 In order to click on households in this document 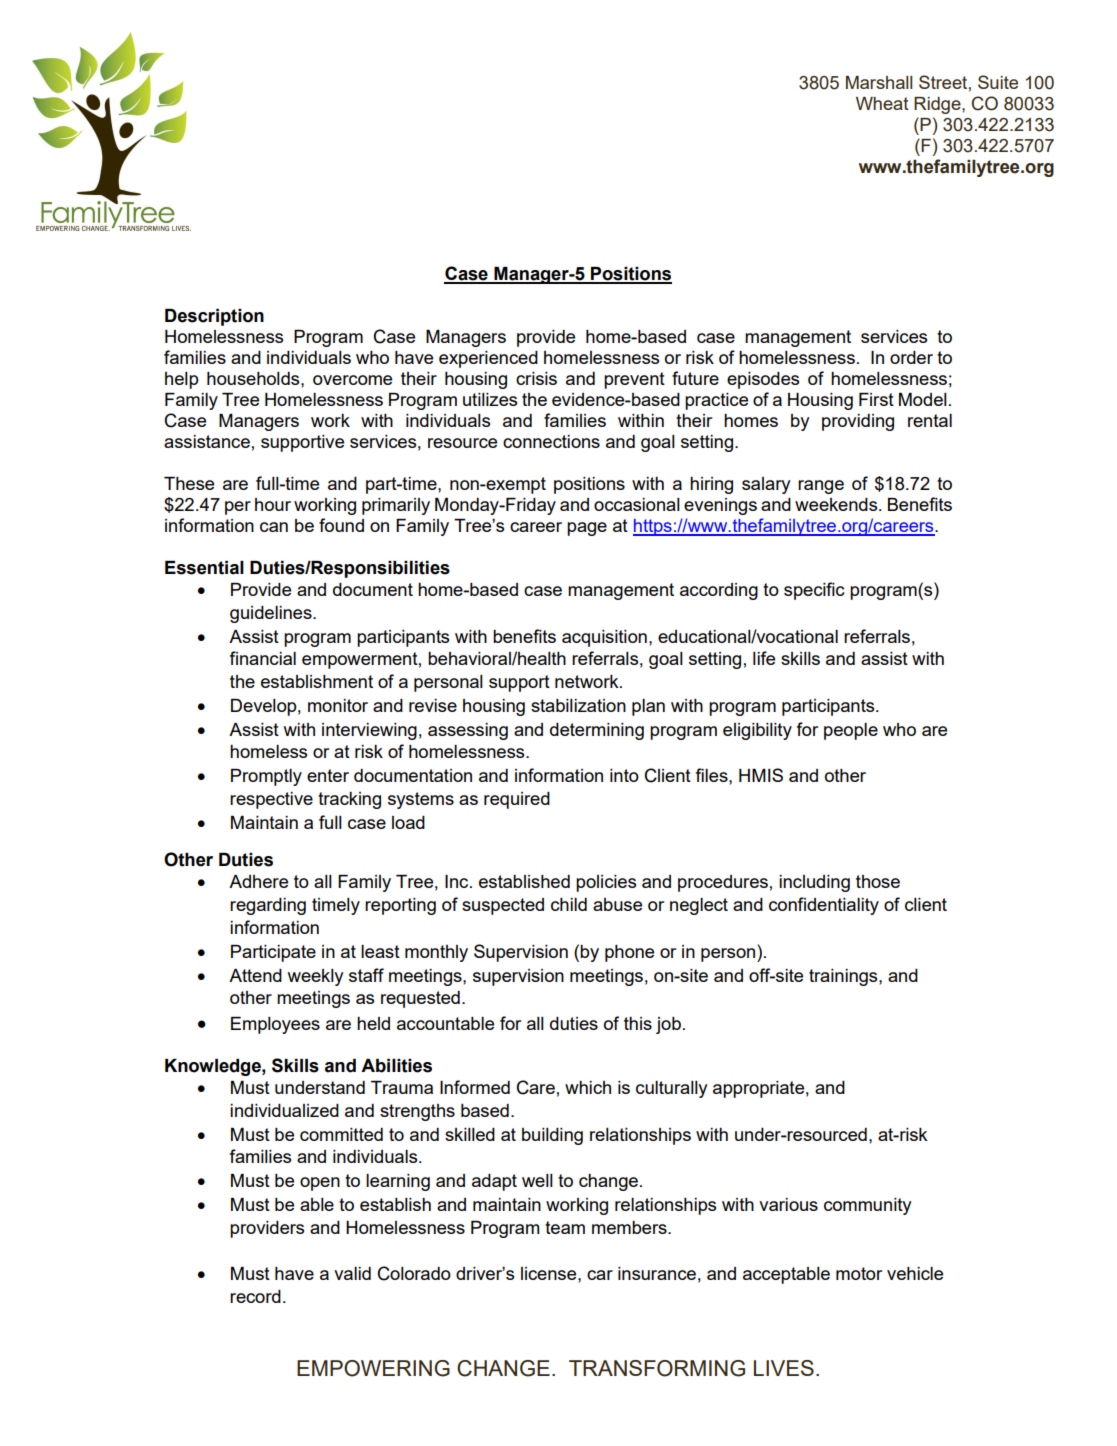, I will do `click(254, 378)`.
